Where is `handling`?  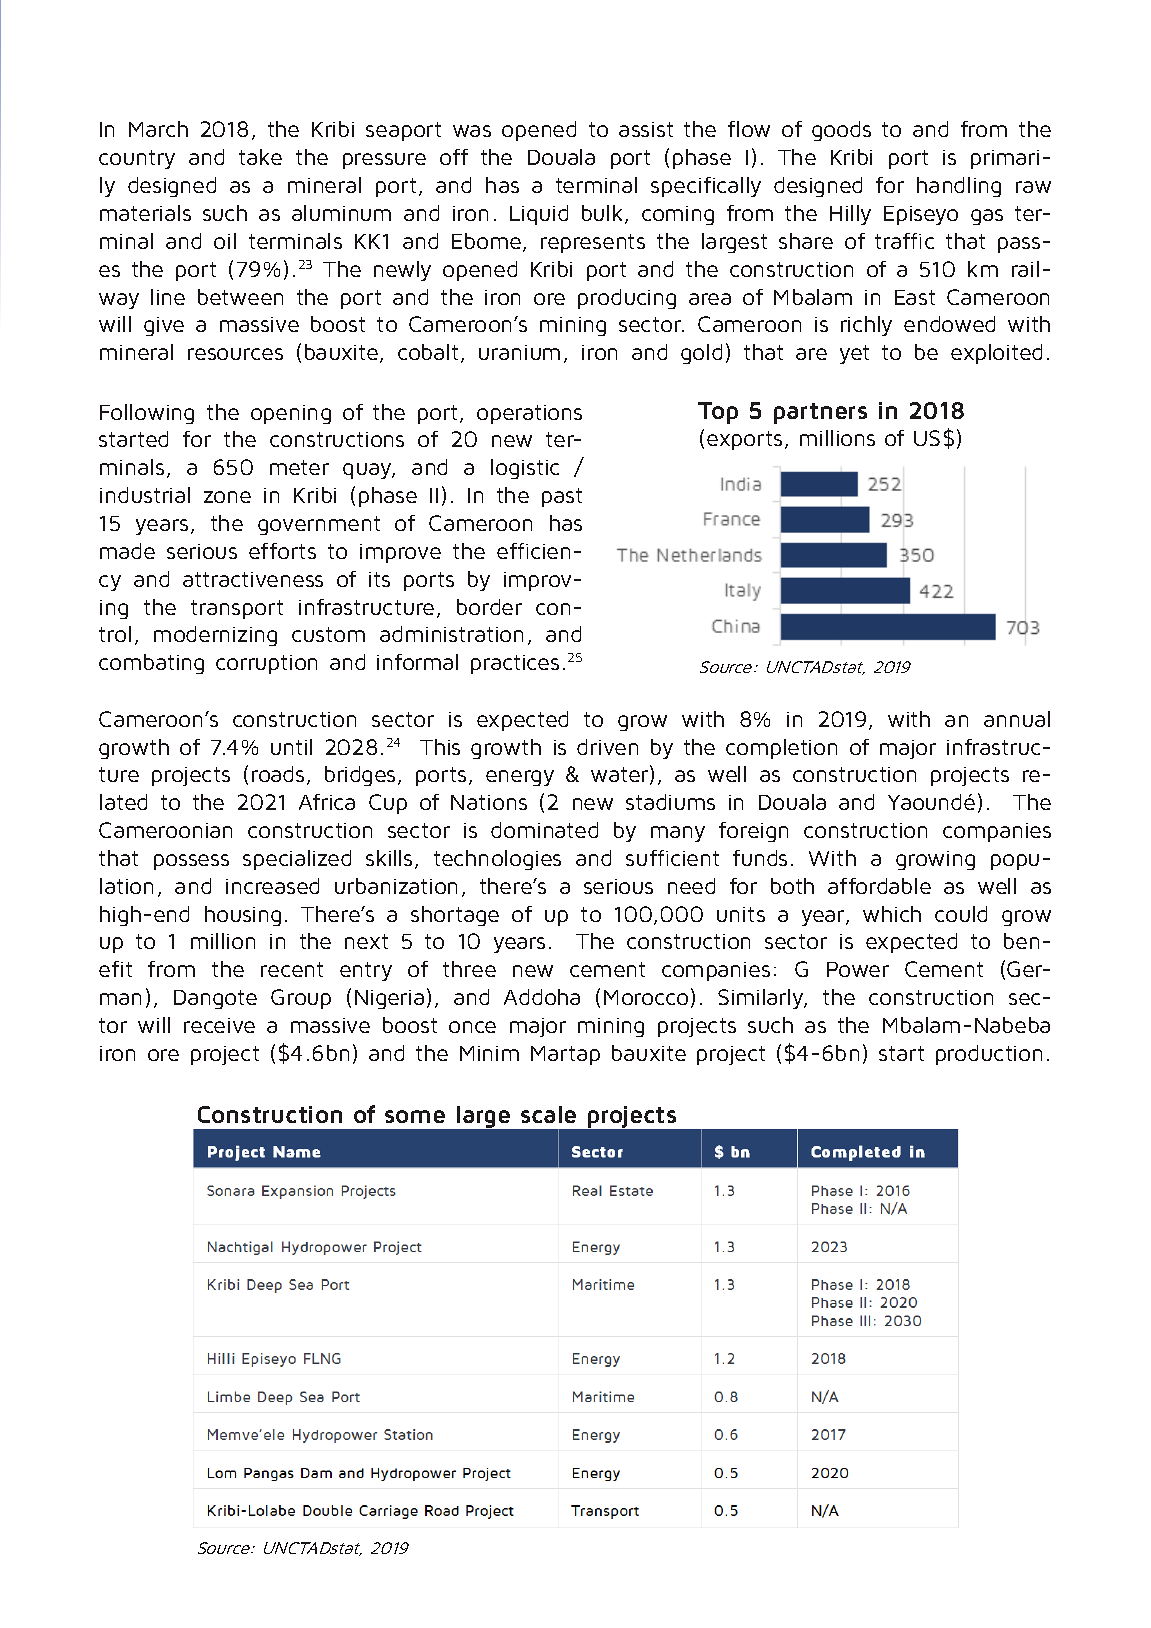 handling is located at coordinates (959, 187).
